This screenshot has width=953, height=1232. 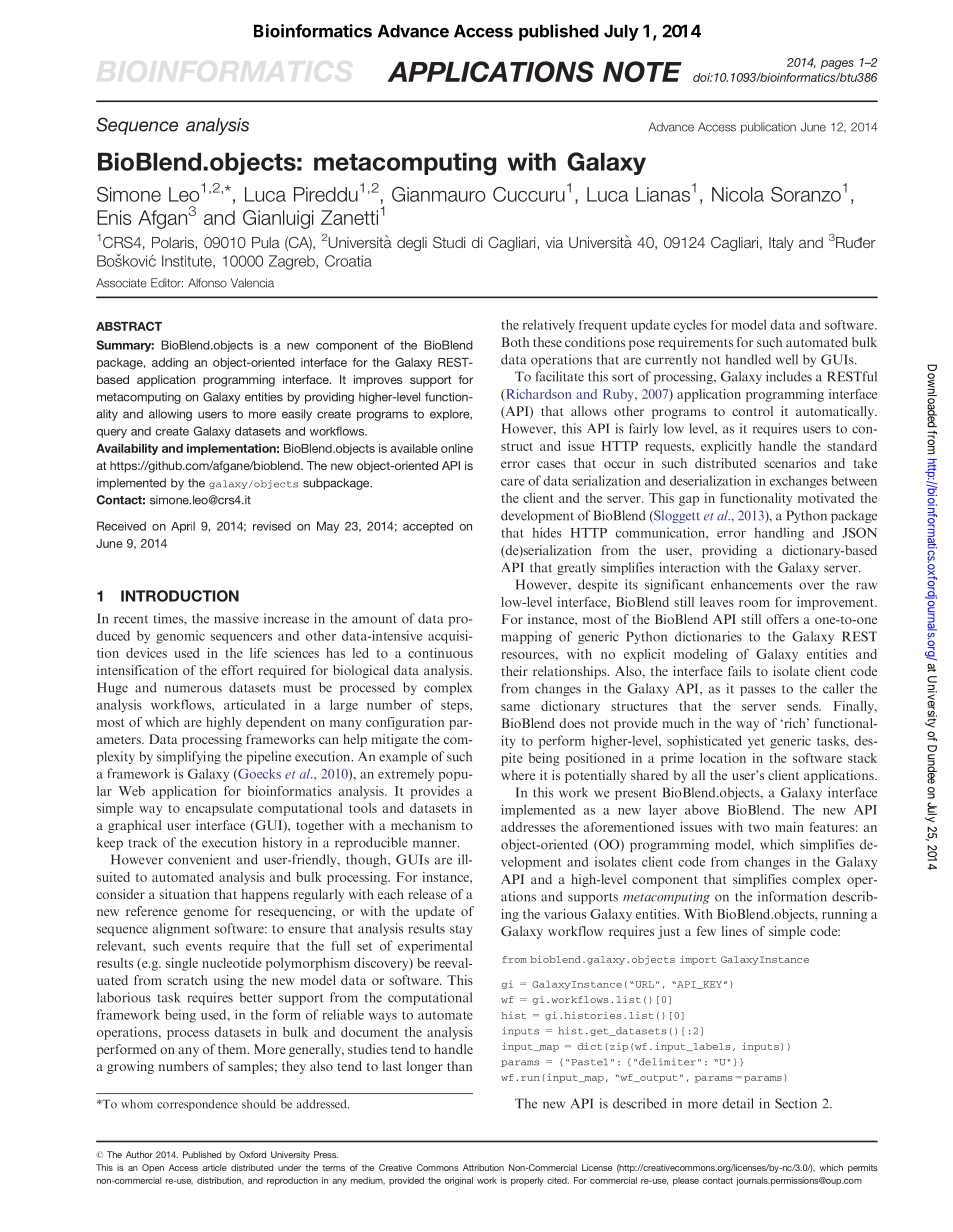 I want to click on main, so click(x=789, y=827).
